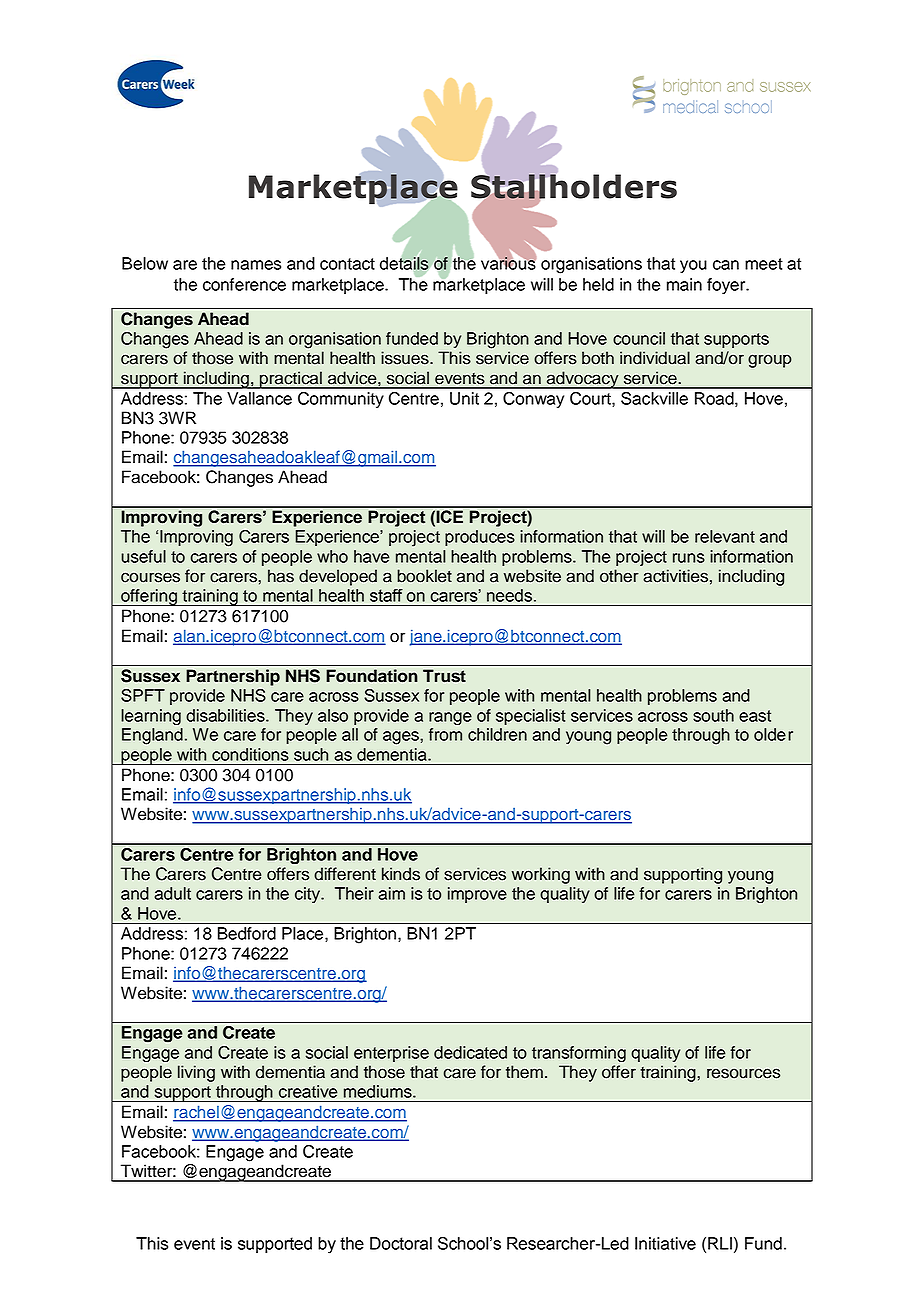  I want to click on creative, so click(308, 1091).
